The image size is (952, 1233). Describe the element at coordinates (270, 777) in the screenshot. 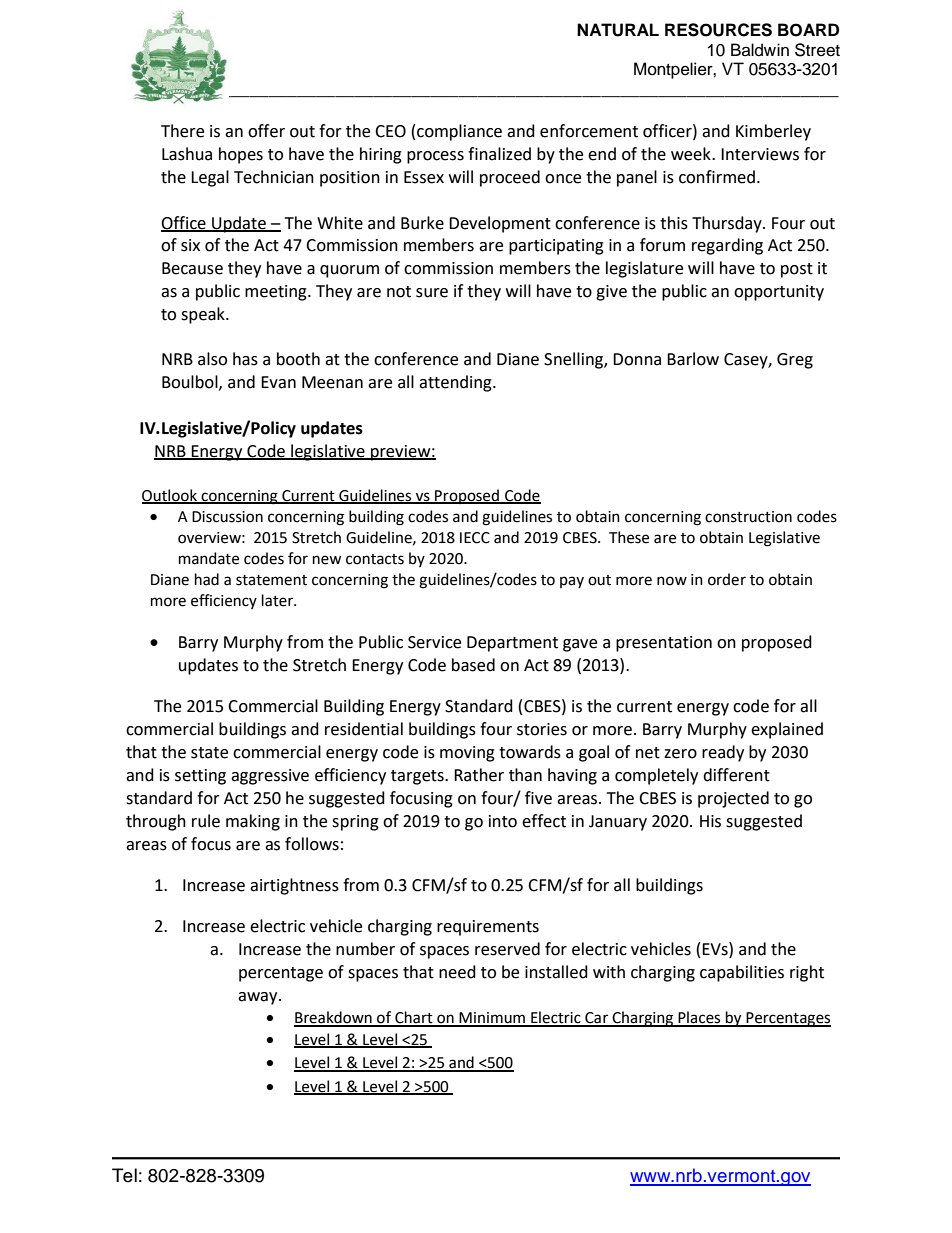

I see `aggressive` at that location.
